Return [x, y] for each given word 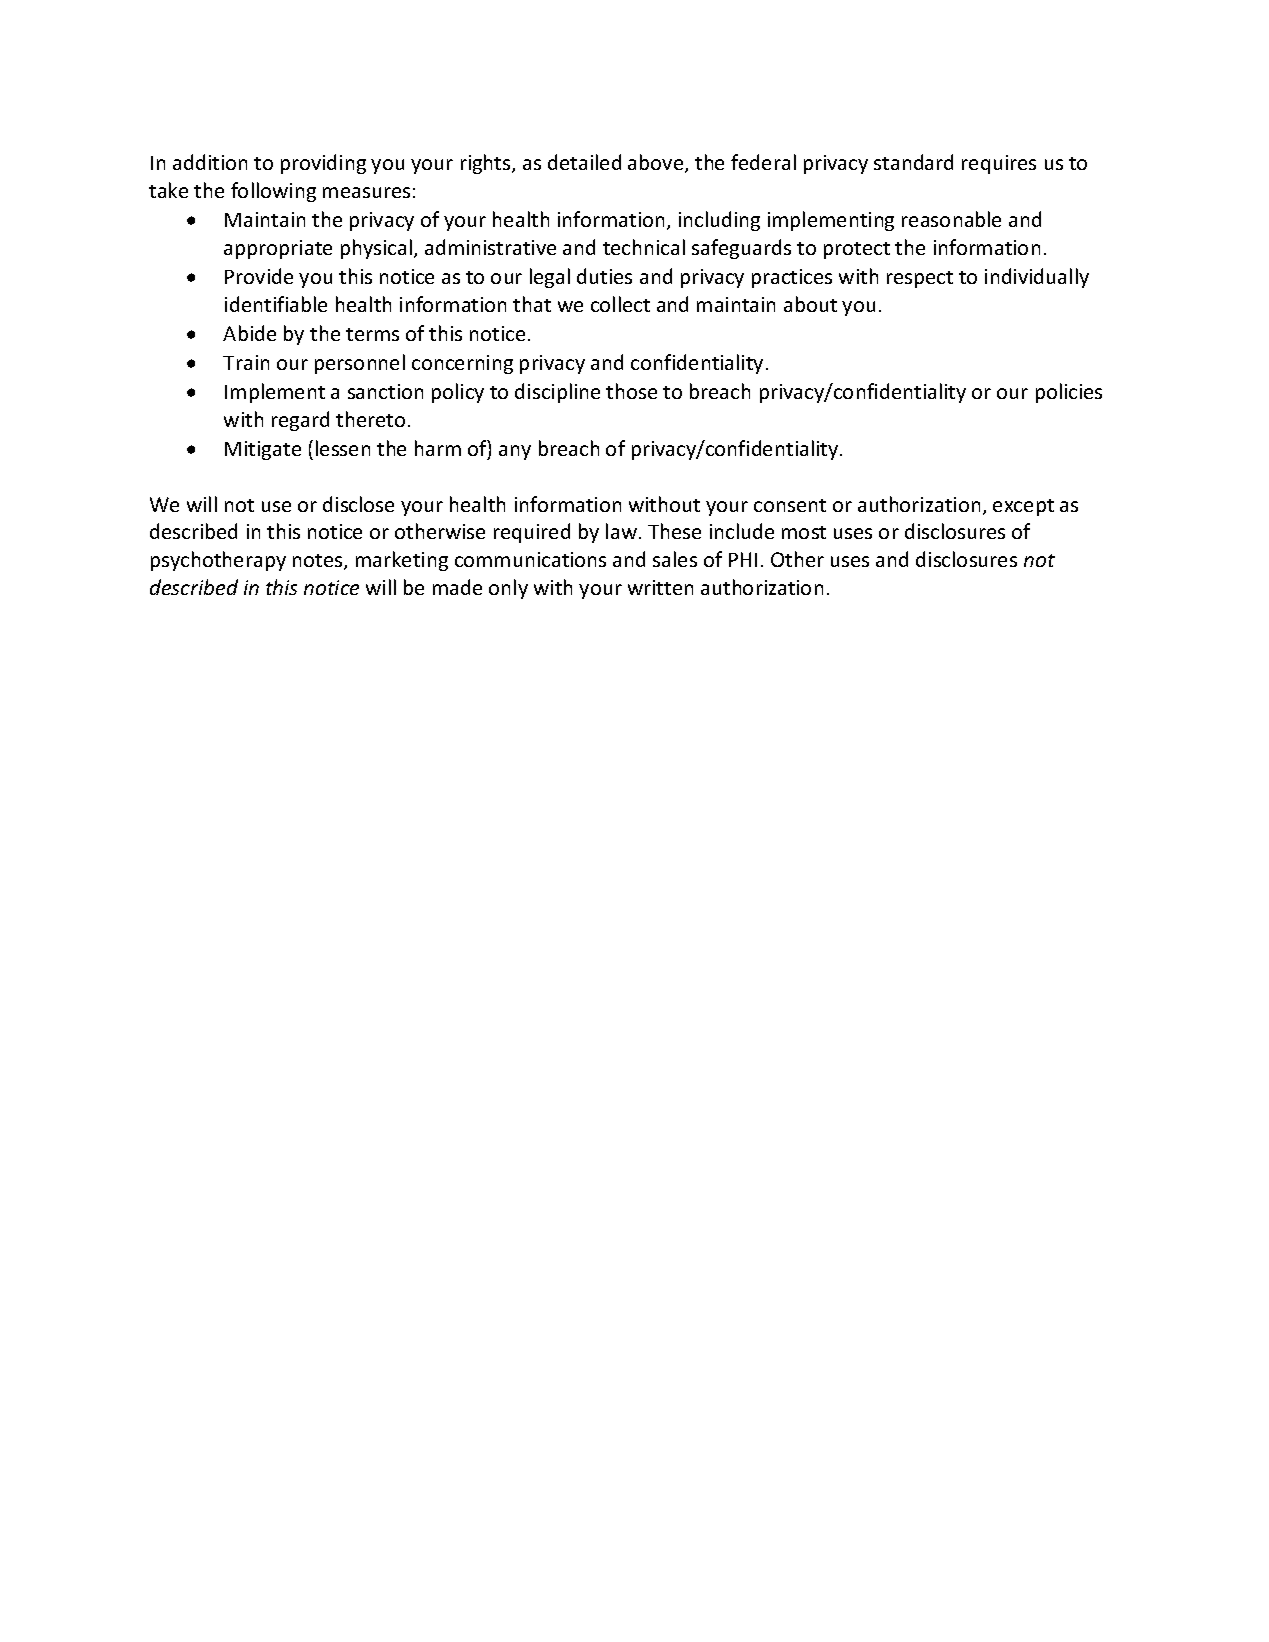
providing [323, 164]
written [660, 587]
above [657, 163]
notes [319, 562]
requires [999, 164]
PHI [743, 559]
